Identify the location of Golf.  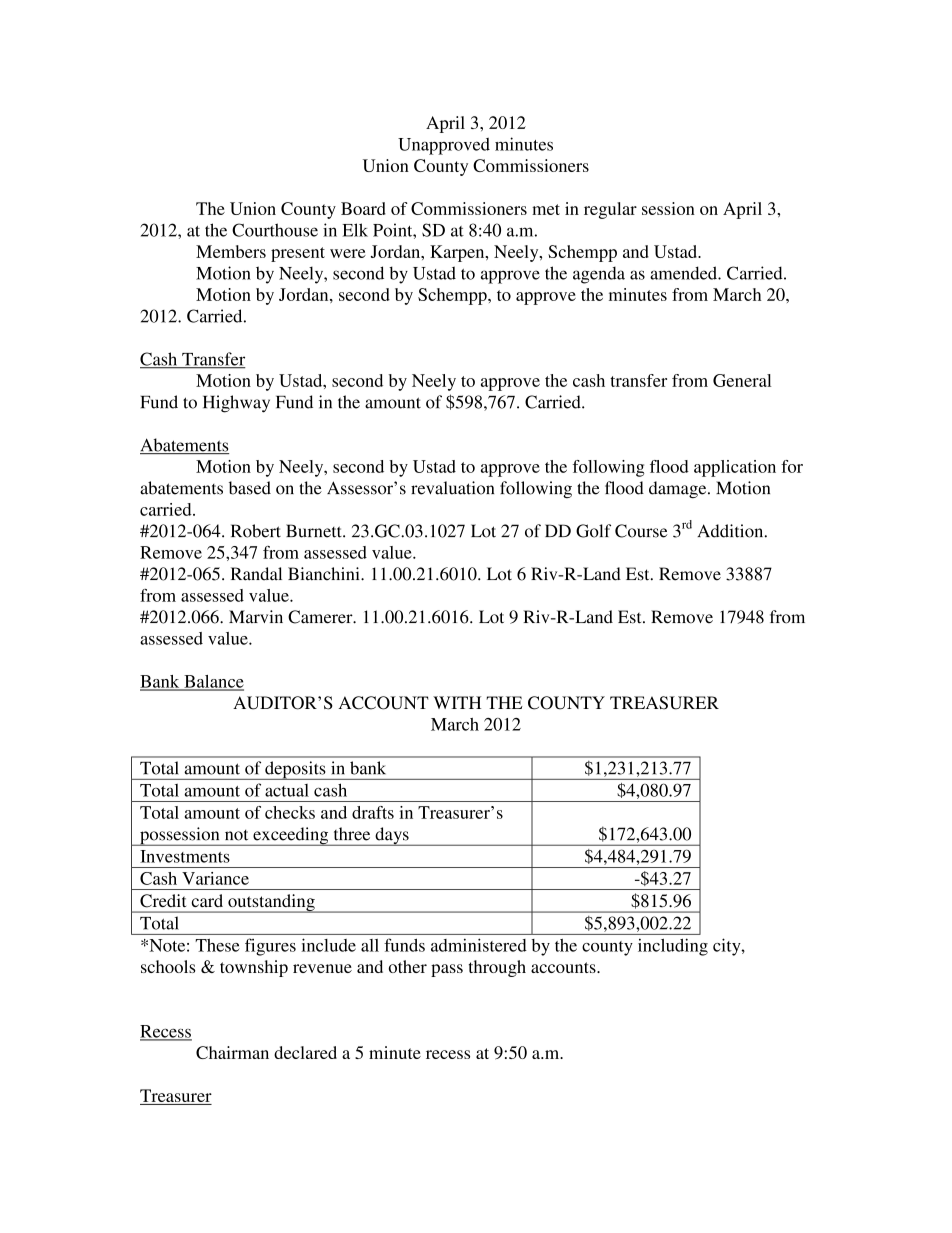
(593, 531).
